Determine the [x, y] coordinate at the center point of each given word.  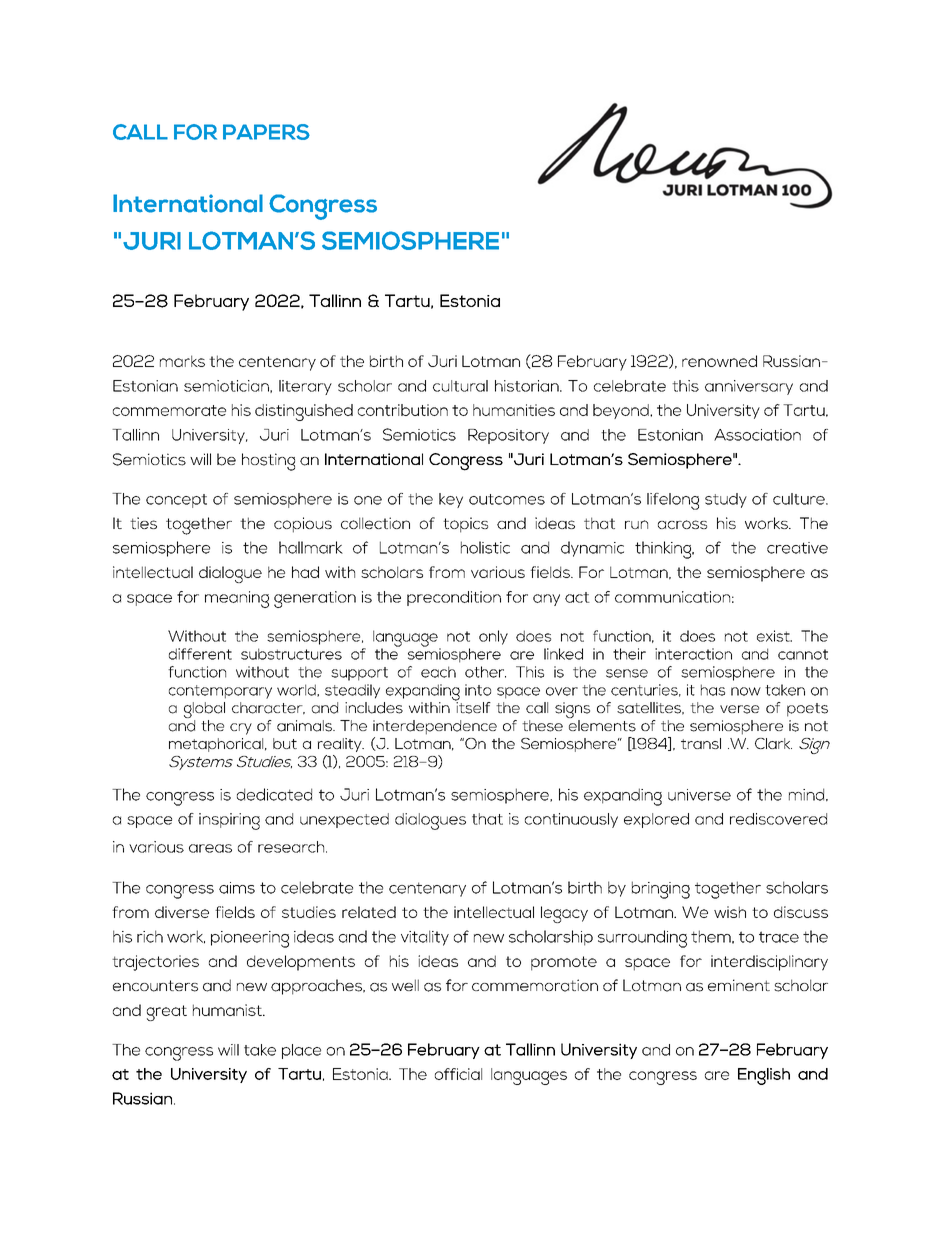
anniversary [749, 387]
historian [528, 386]
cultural [460, 386]
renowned [719, 361]
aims [237, 888]
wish [730, 912]
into [478, 690]
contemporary [220, 692]
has [713, 690]
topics [465, 525]
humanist [228, 1010]
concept [176, 501]
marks [182, 361]
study [726, 500]
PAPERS [266, 132]
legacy [564, 914]
